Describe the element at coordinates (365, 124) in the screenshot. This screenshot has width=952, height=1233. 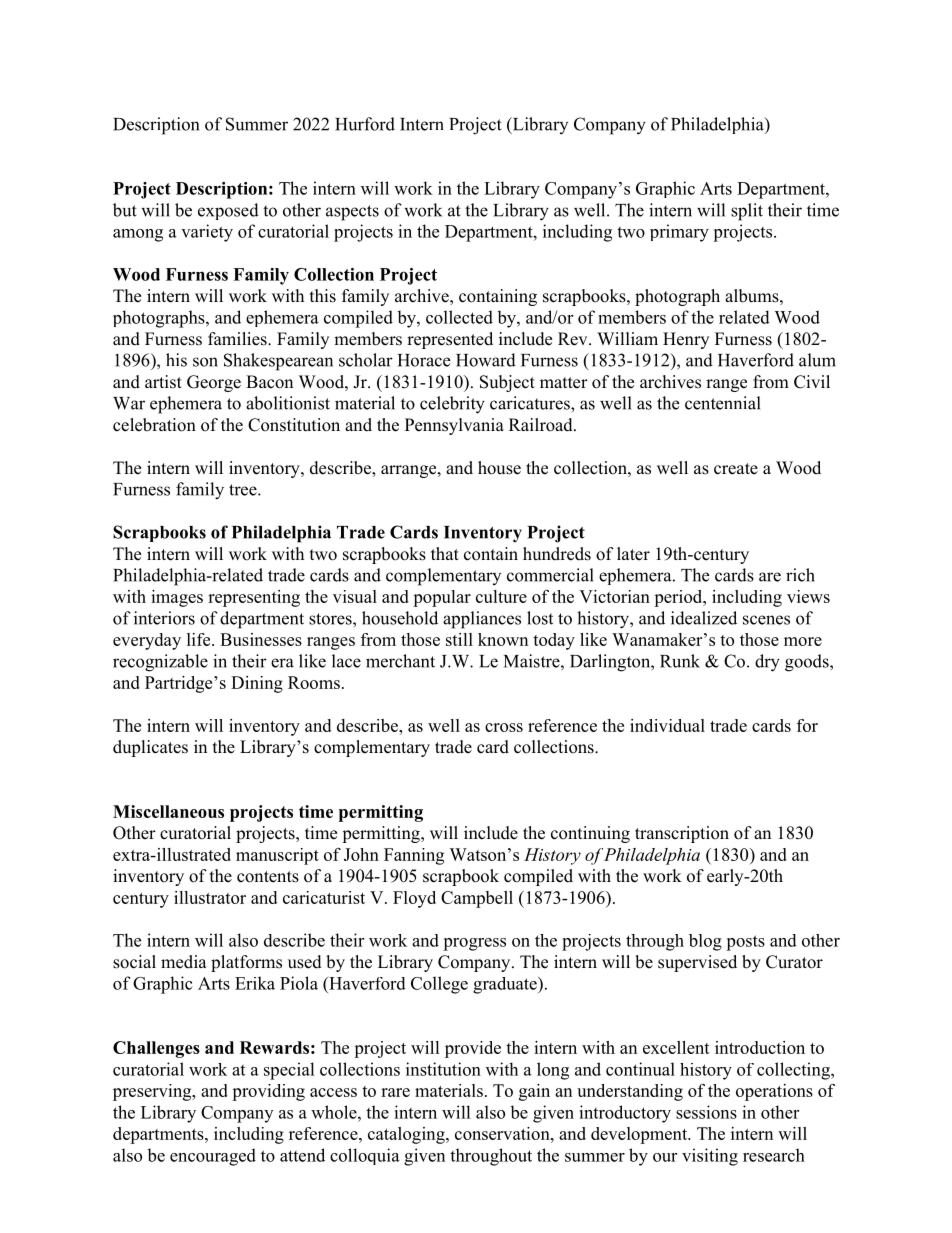
I see `Hurford` at that location.
